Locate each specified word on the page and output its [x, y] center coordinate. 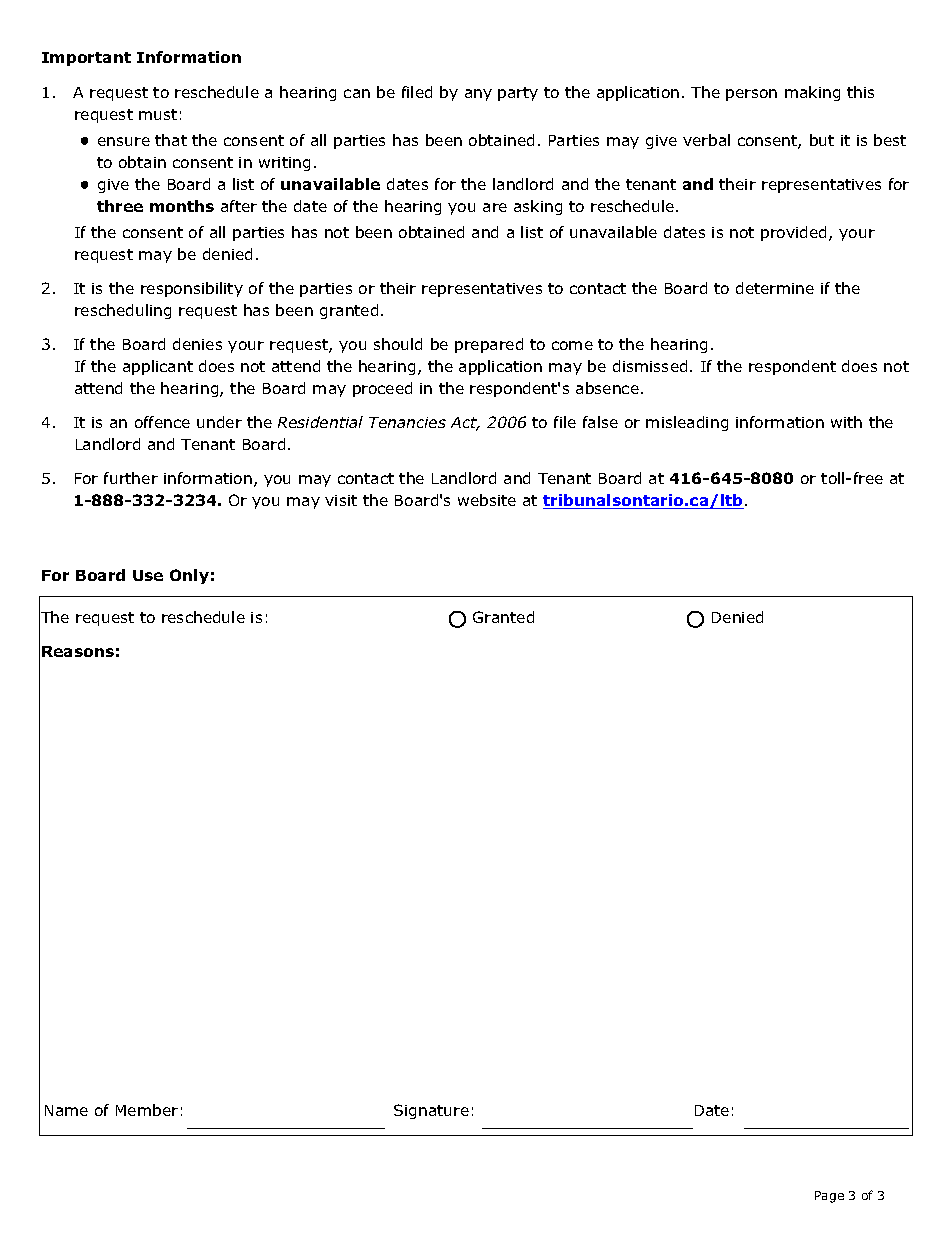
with [846, 422]
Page [829, 1197]
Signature [431, 1111]
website [487, 500]
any [478, 95]
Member [147, 1110]
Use [148, 575]
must [158, 114]
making [812, 93]
